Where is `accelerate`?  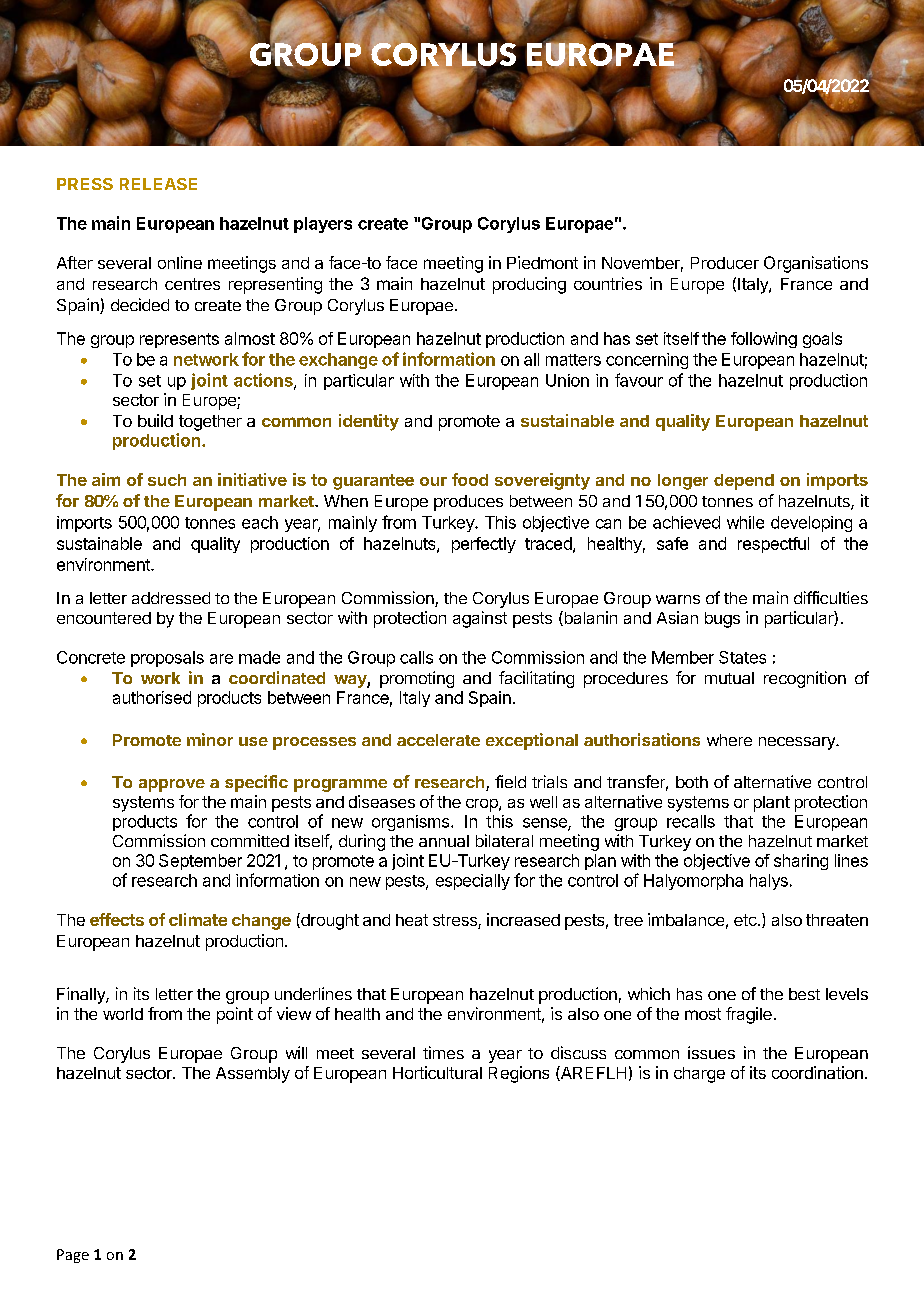
accelerate is located at coordinates (438, 740).
